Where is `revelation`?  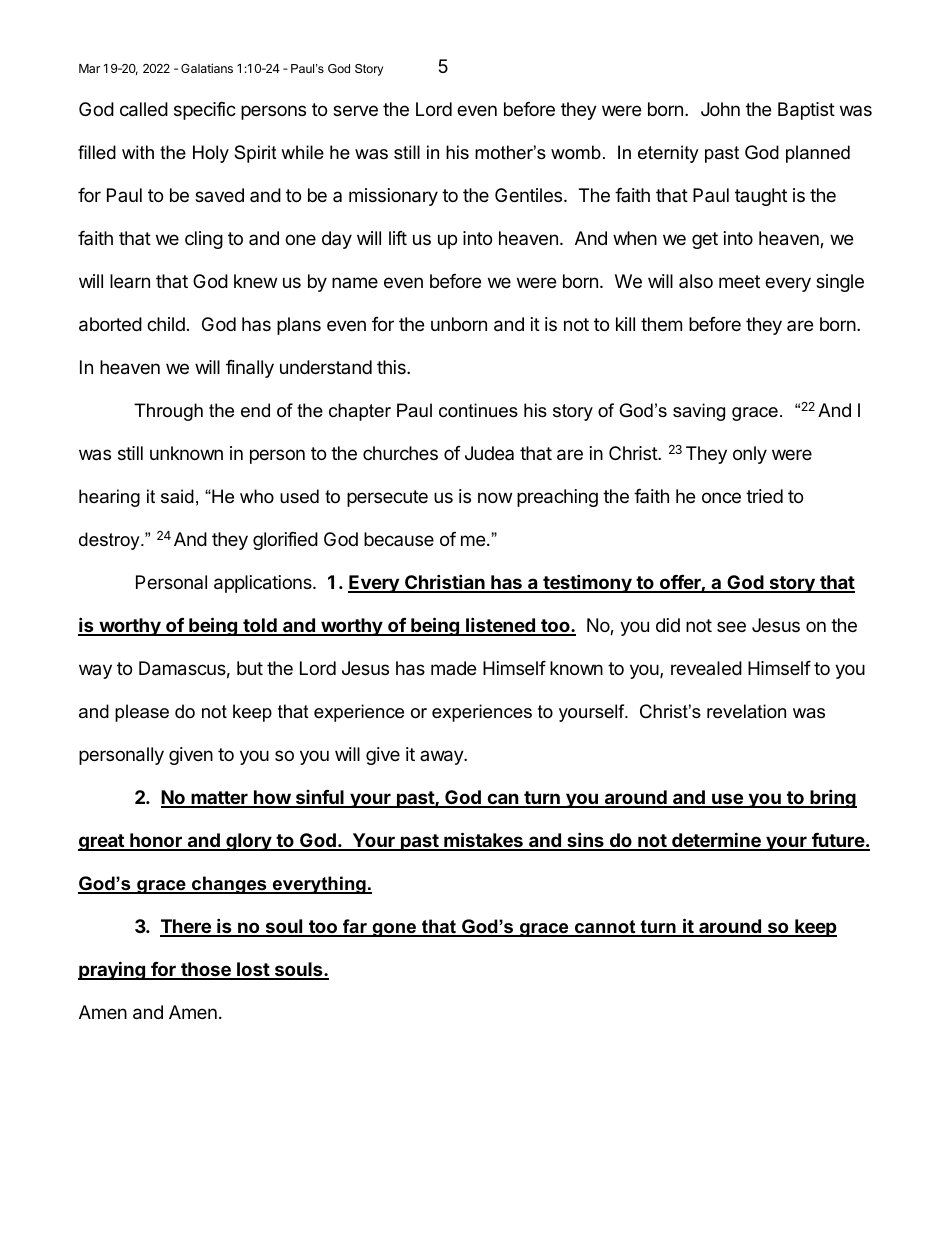
revelation is located at coordinates (746, 711).
